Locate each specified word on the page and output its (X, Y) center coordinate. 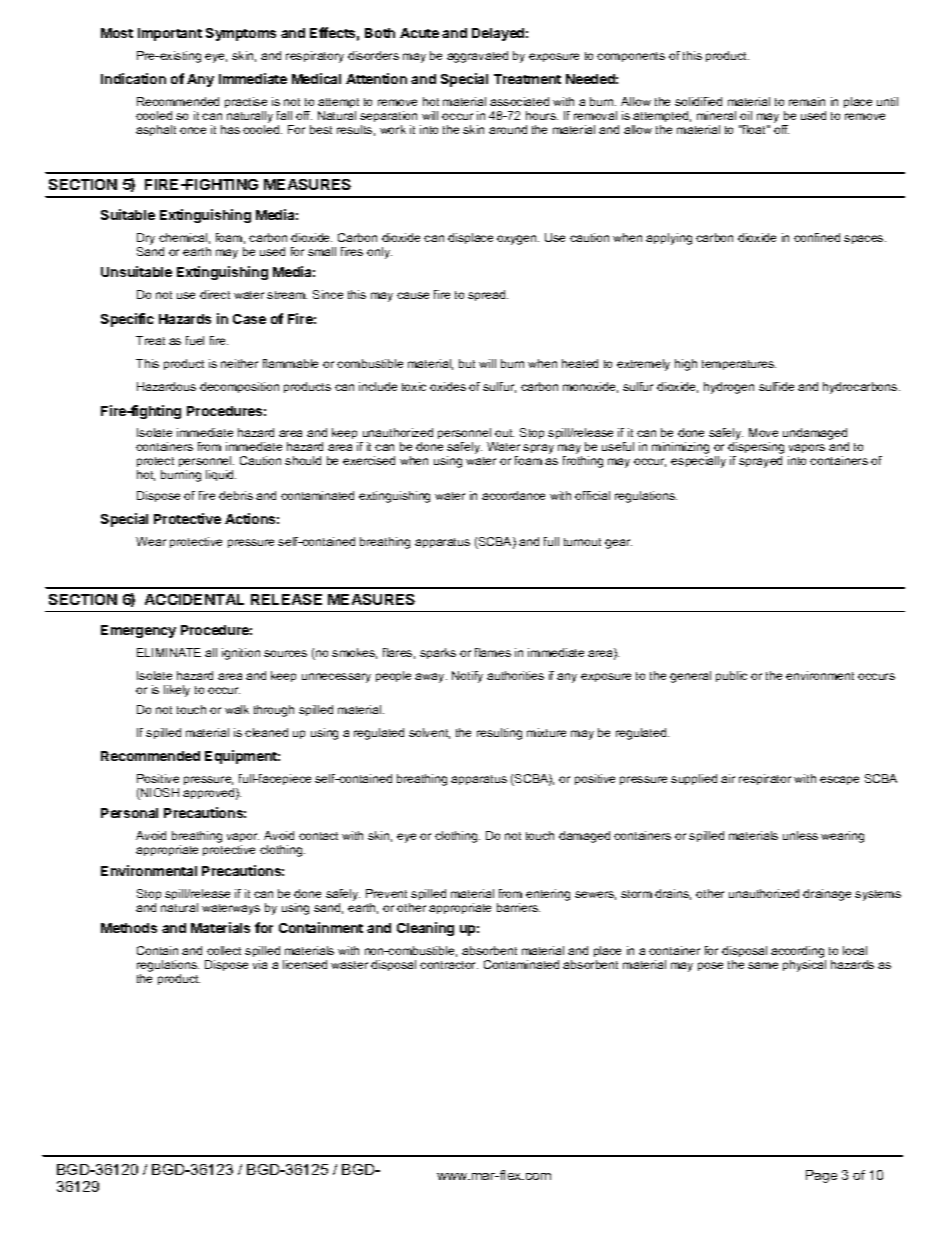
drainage (827, 895)
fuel (195, 340)
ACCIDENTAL (194, 599)
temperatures (739, 365)
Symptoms (241, 34)
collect (224, 950)
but (467, 363)
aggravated (477, 57)
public (731, 676)
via (260, 964)
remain (807, 101)
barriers (518, 907)
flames (493, 652)
